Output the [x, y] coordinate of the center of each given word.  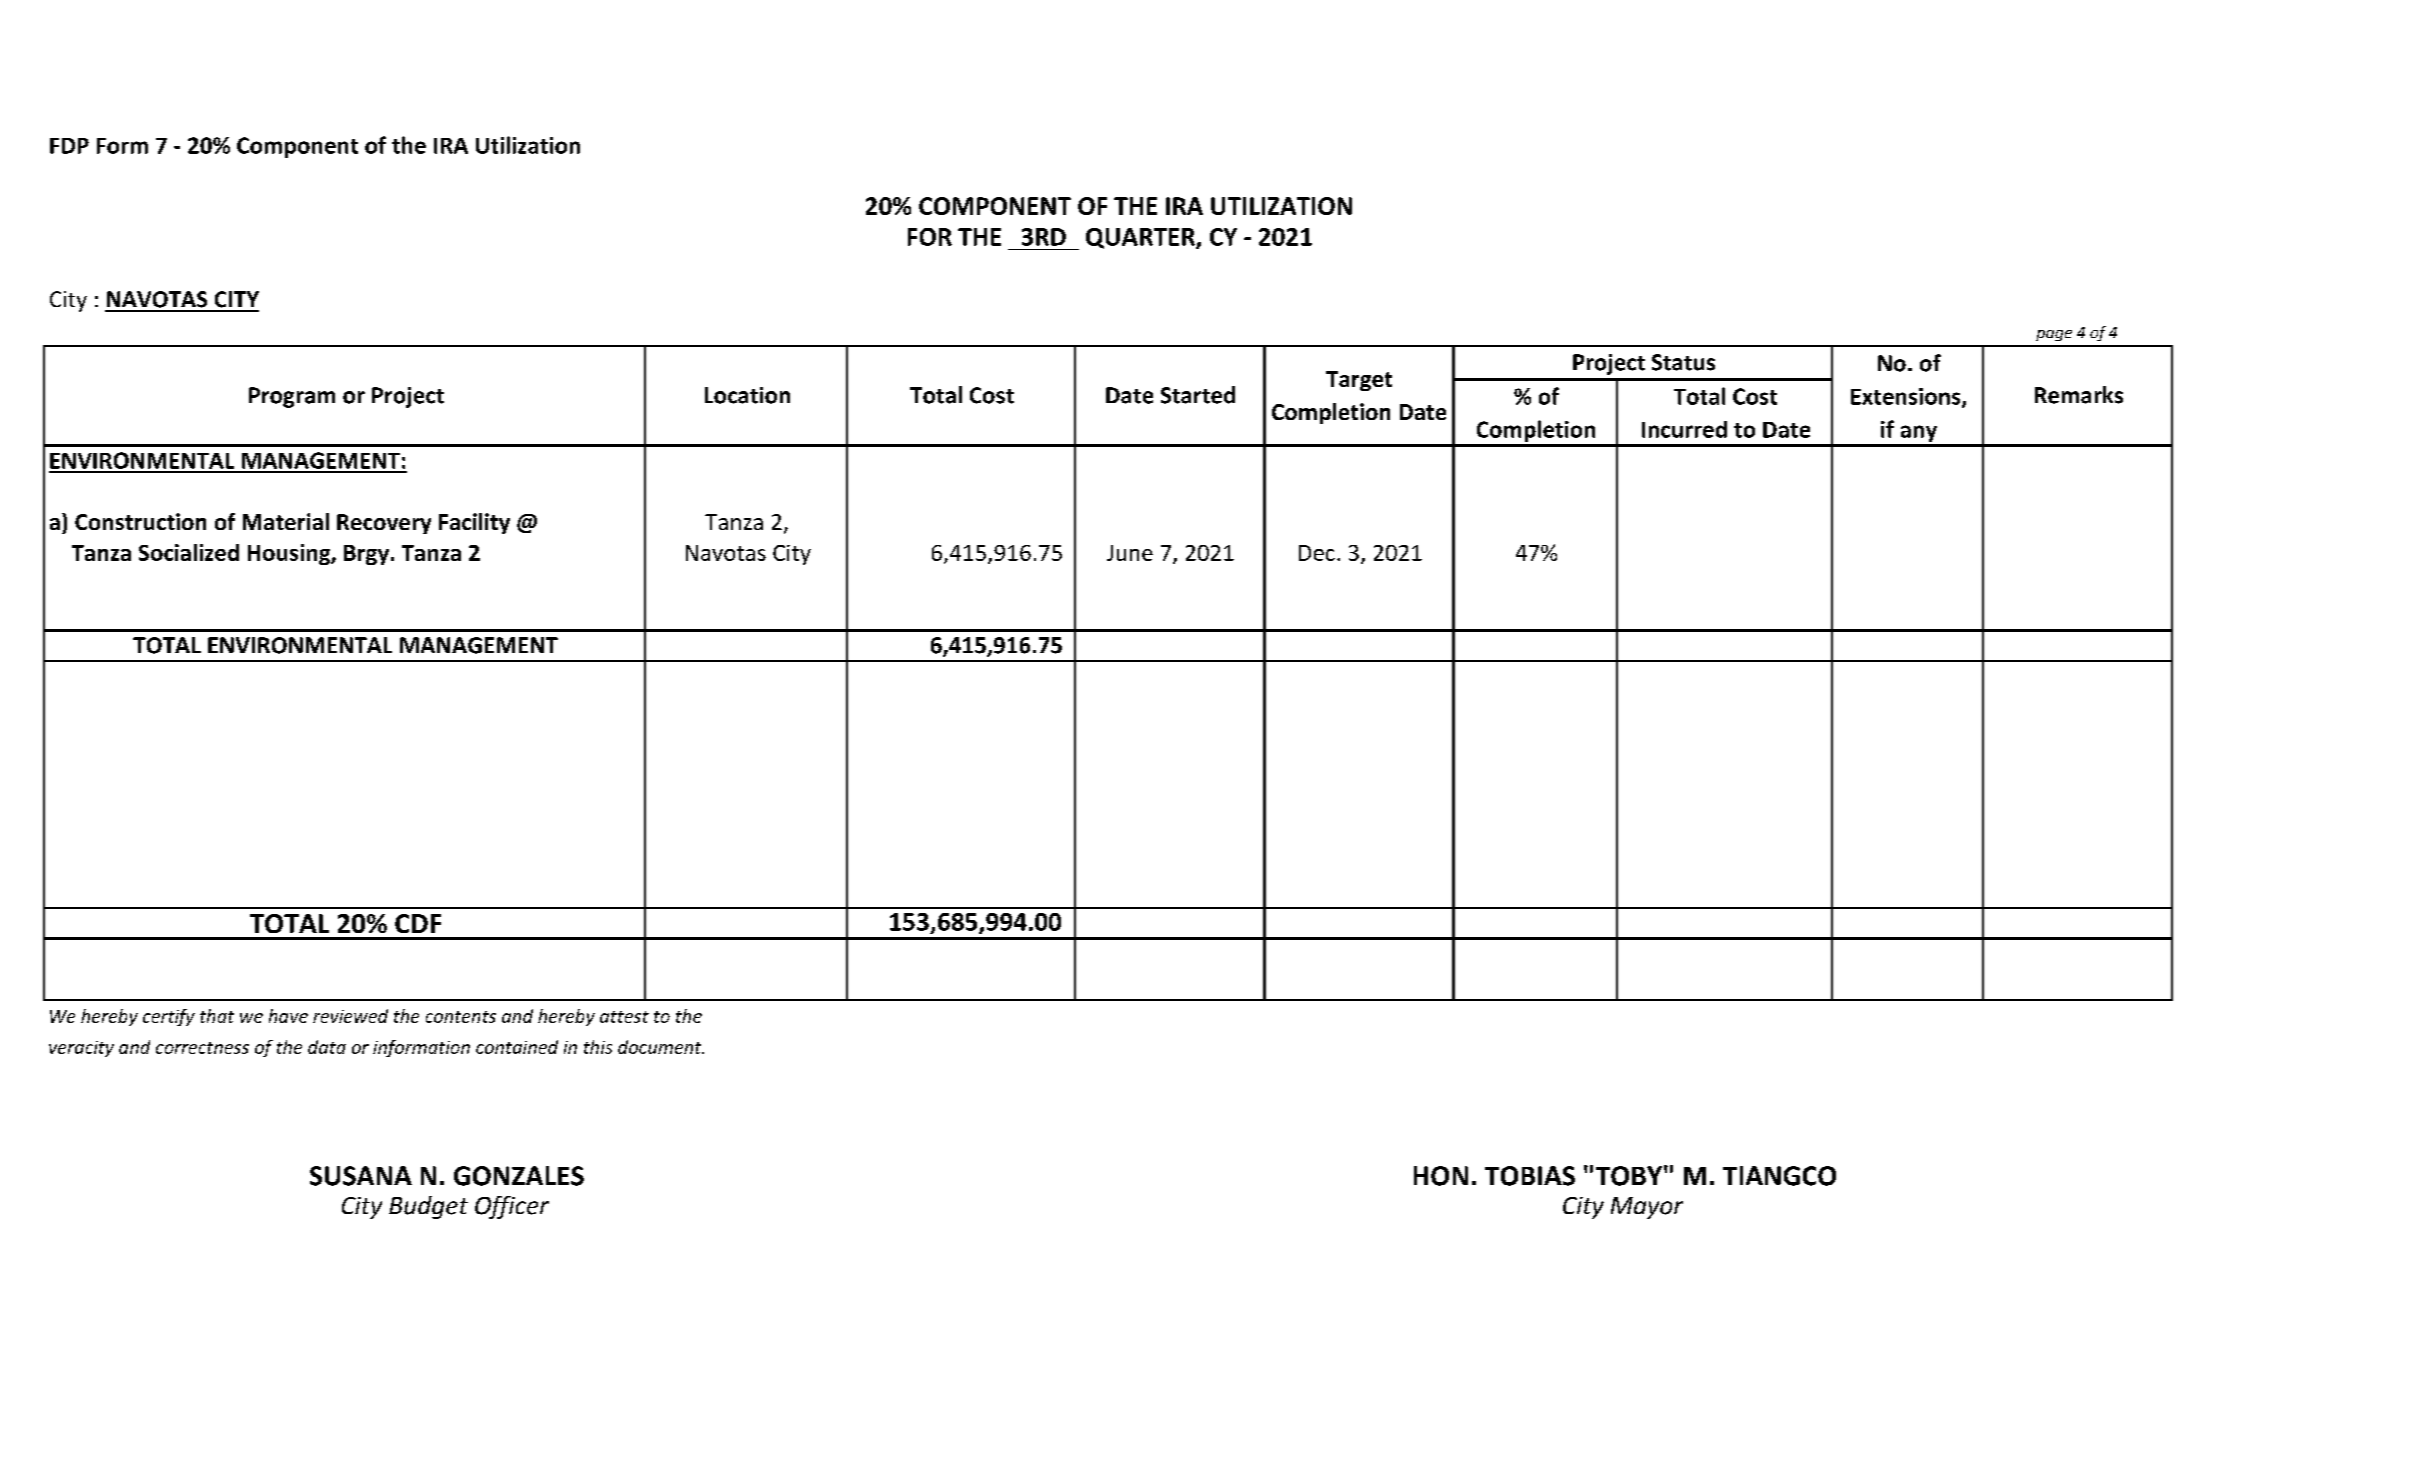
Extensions [1907, 397]
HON [1441, 1176]
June [1130, 553]
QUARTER [1141, 238]
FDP [69, 146]
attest [624, 1017]
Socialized [189, 552]
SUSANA [361, 1176]
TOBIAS [1530, 1176]
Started [1198, 395]
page [2054, 335]
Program [292, 397]
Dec [1317, 553]
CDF [418, 923]
